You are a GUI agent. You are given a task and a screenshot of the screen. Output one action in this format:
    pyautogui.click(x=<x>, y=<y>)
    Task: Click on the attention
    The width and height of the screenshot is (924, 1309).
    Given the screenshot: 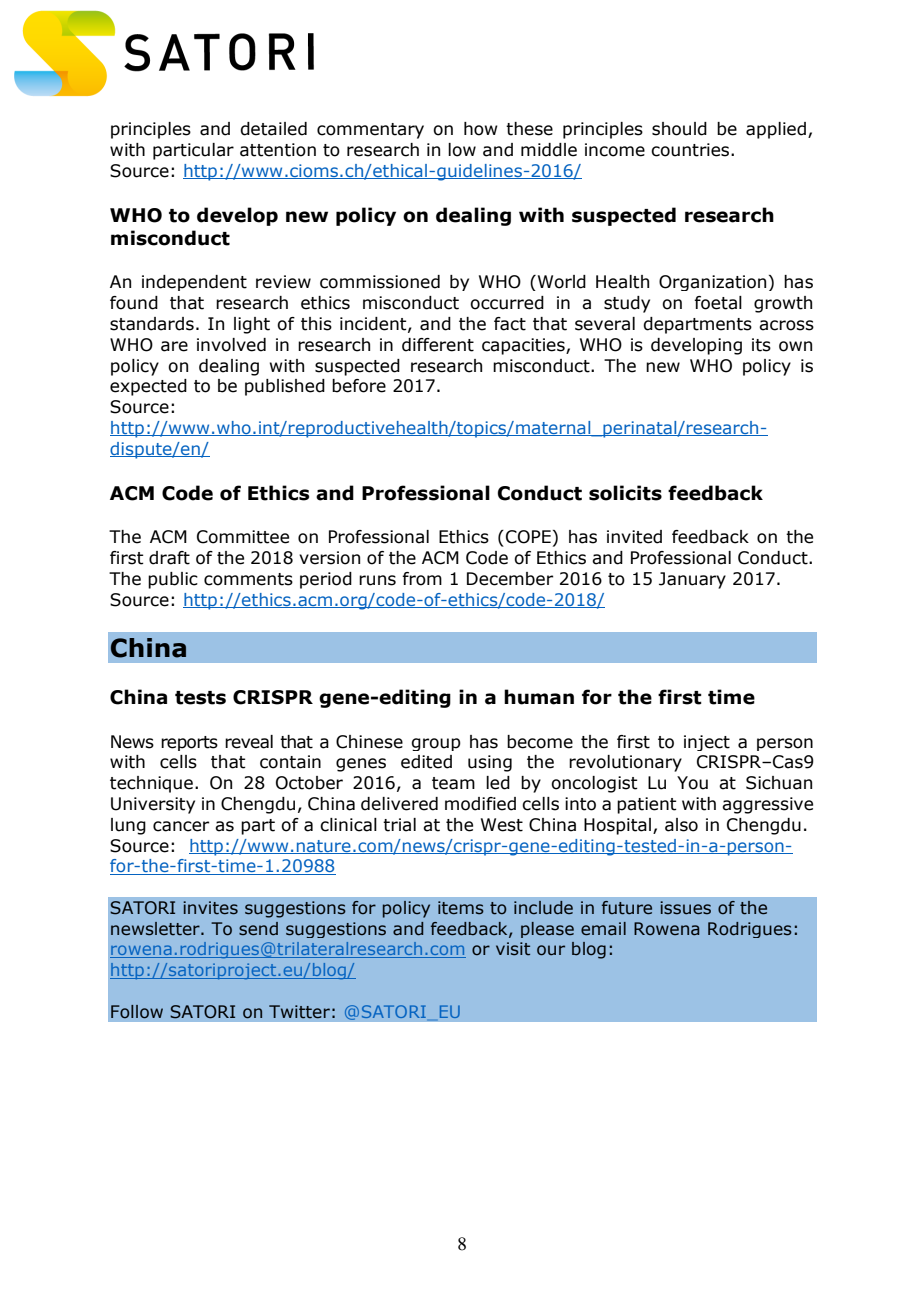 What is the action you would take?
    pyautogui.click(x=278, y=150)
